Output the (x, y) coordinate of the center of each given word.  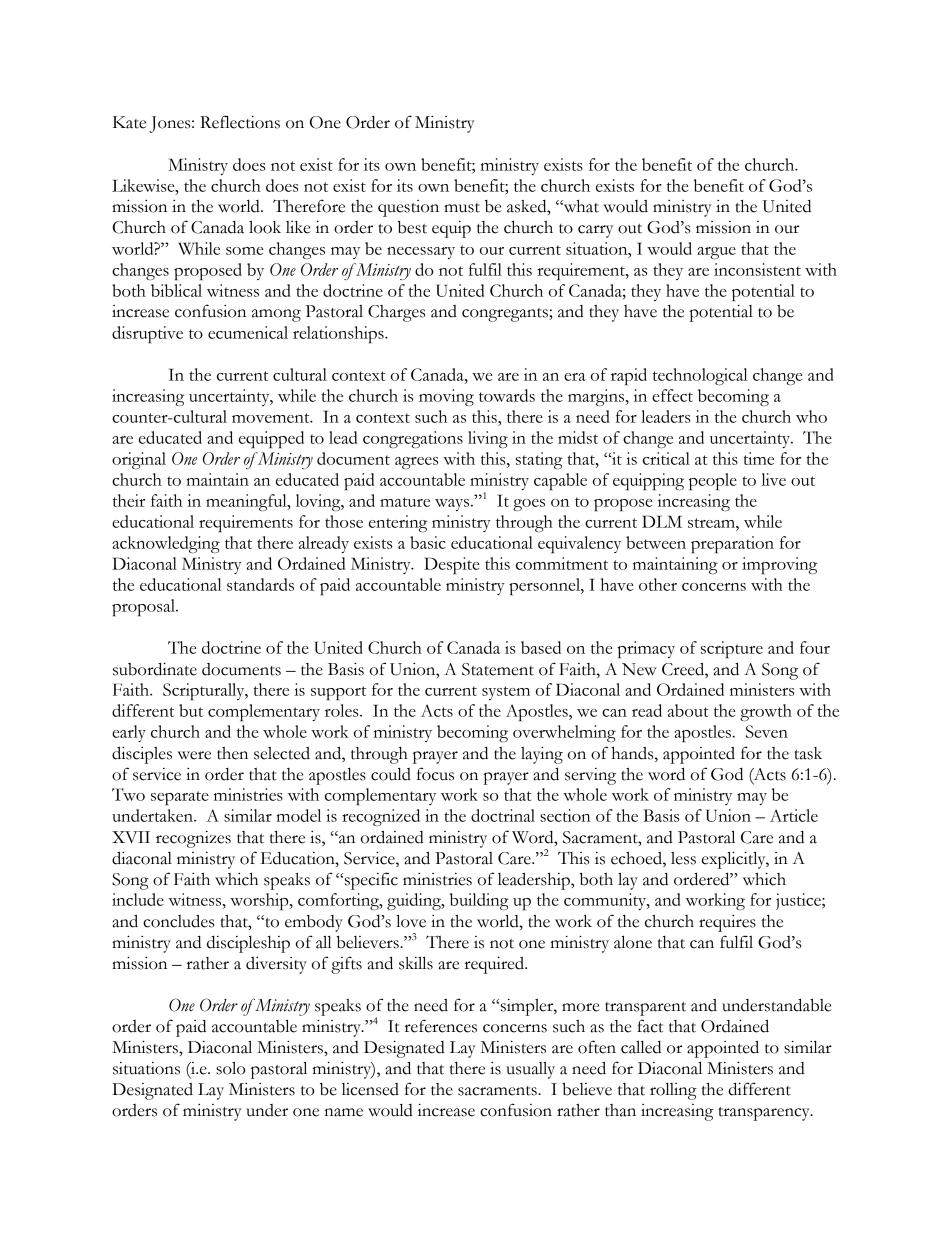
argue (716, 253)
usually (530, 1070)
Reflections (240, 122)
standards (260, 584)
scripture (732, 649)
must (462, 208)
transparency (765, 1114)
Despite (451, 565)
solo (231, 1068)
